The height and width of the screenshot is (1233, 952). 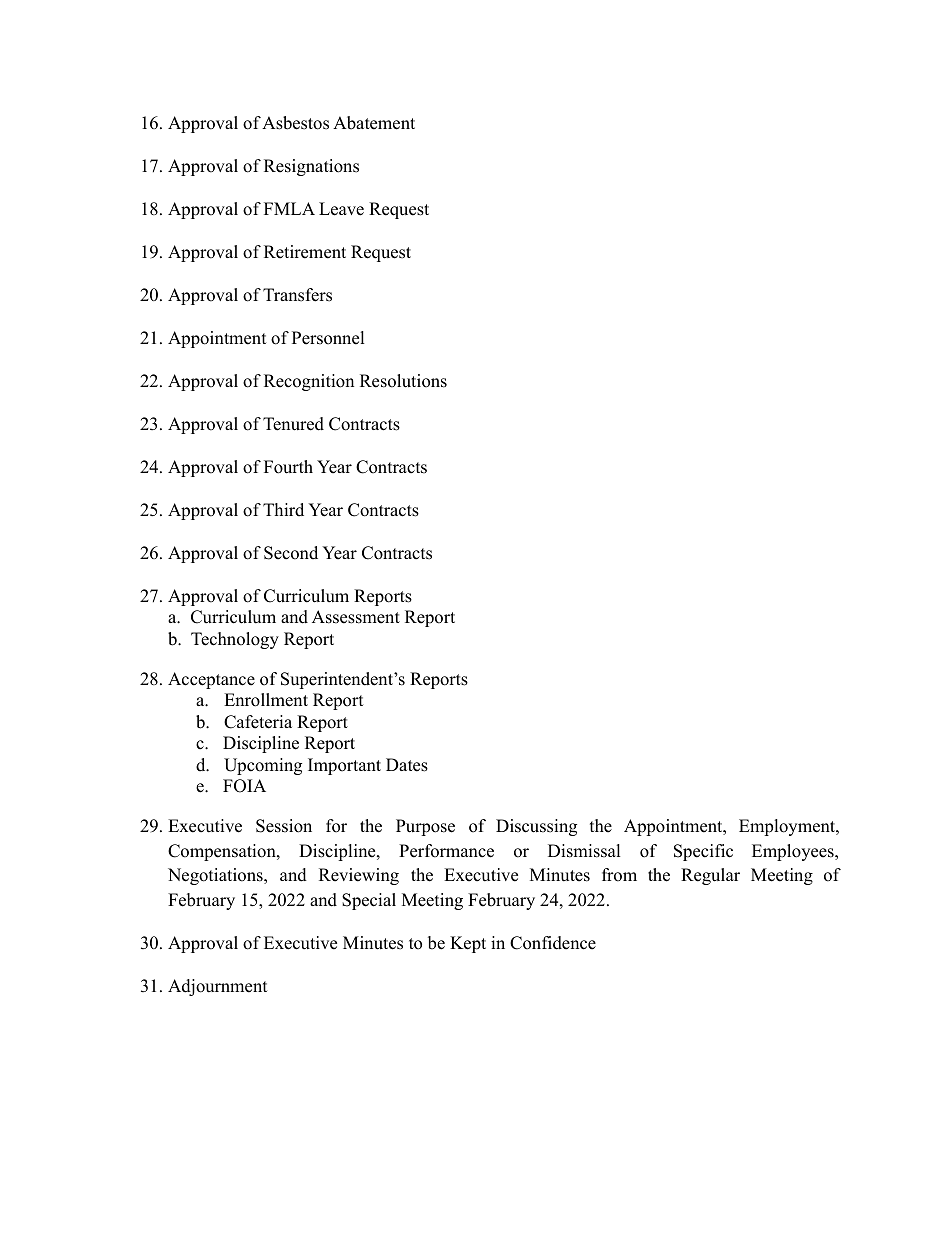 I want to click on Tenured, so click(x=293, y=424).
